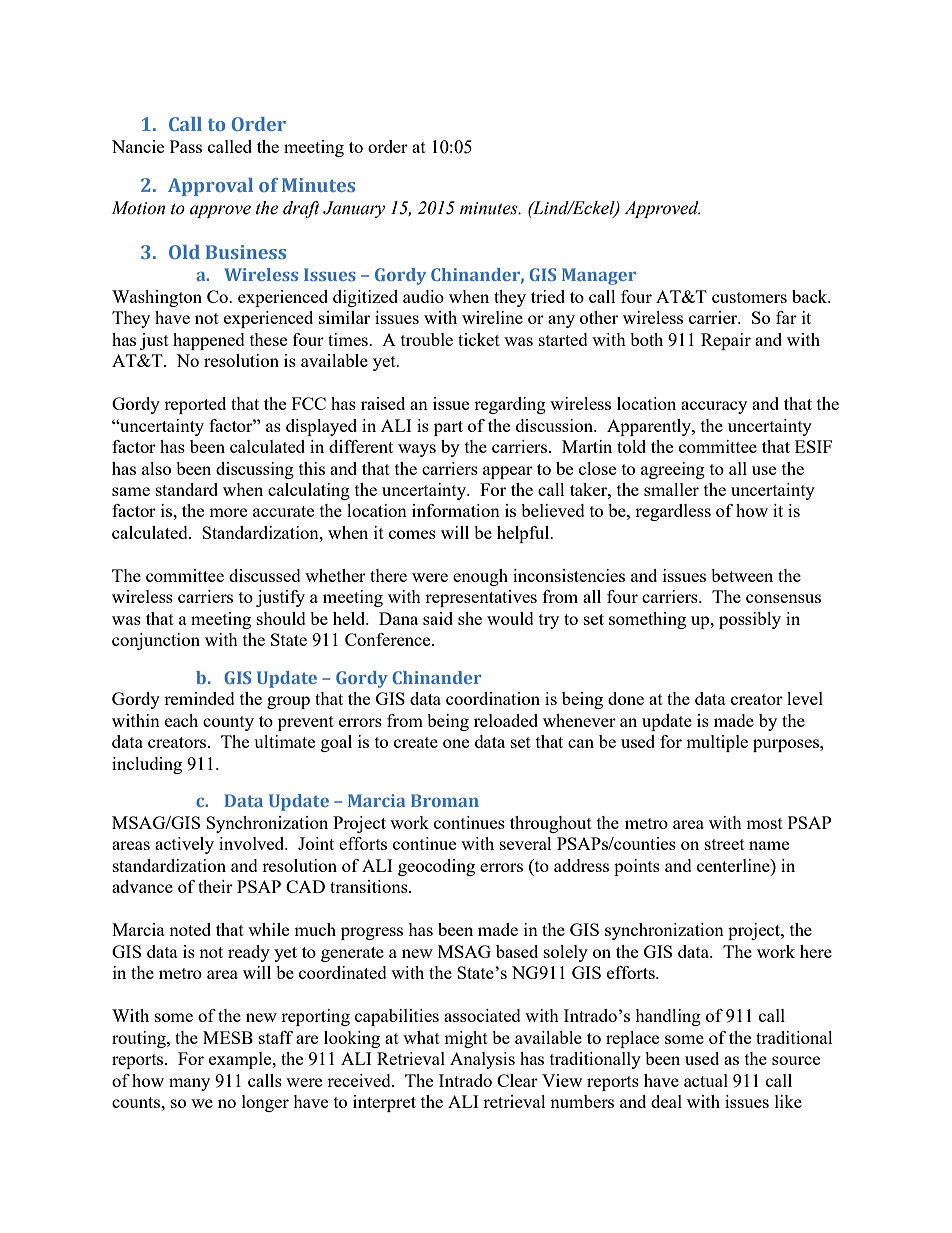  What do you see at coordinates (673, 470) in the screenshot?
I see `agreeing` at bounding box center [673, 470].
